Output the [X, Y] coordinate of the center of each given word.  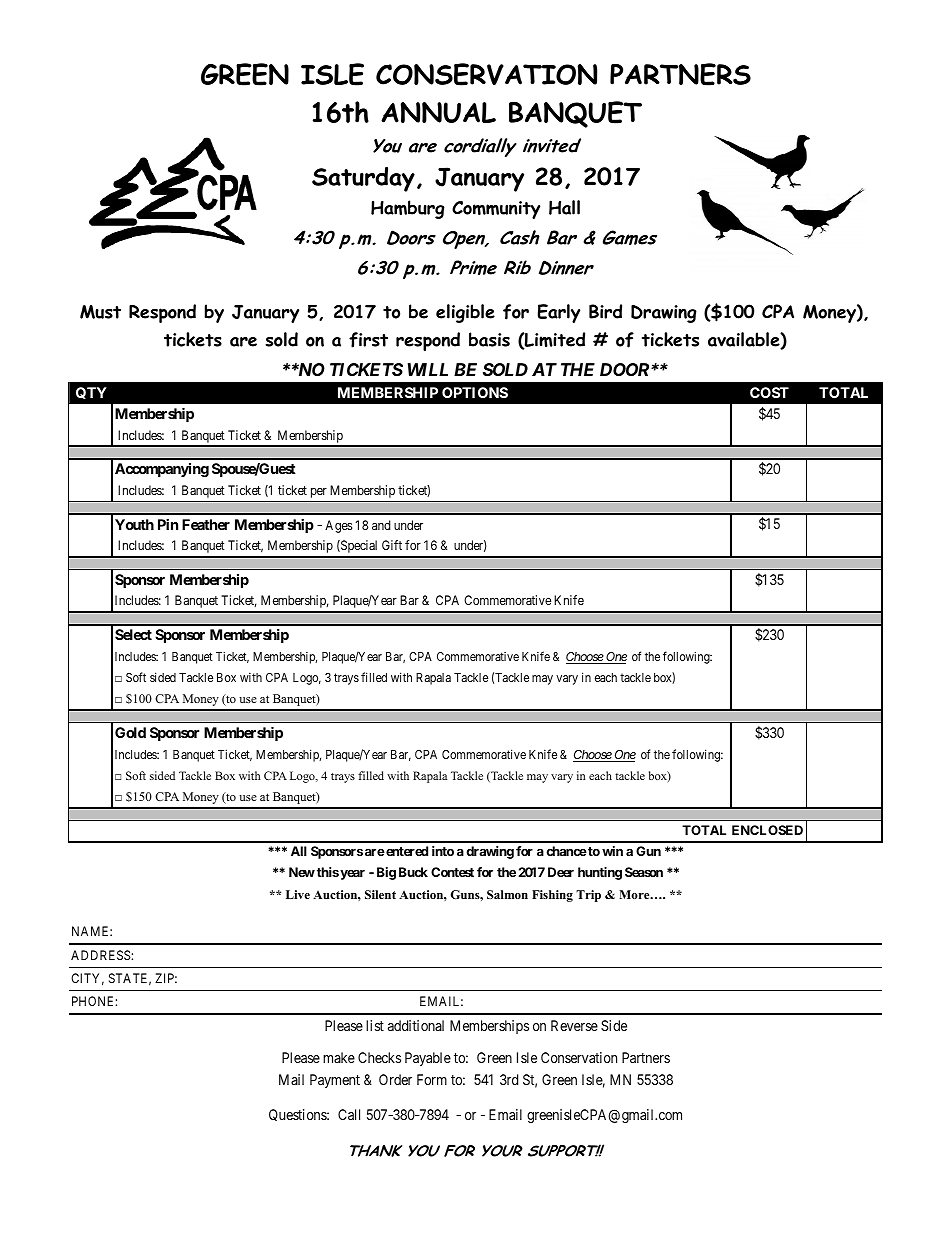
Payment [335, 1081]
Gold [130, 732]
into [443, 851]
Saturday [363, 179]
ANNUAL [438, 113]
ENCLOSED [767, 830]
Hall [564, 207]
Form [432, 1079]
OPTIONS [475, 392]
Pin [168, 524]
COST [769, 392]
